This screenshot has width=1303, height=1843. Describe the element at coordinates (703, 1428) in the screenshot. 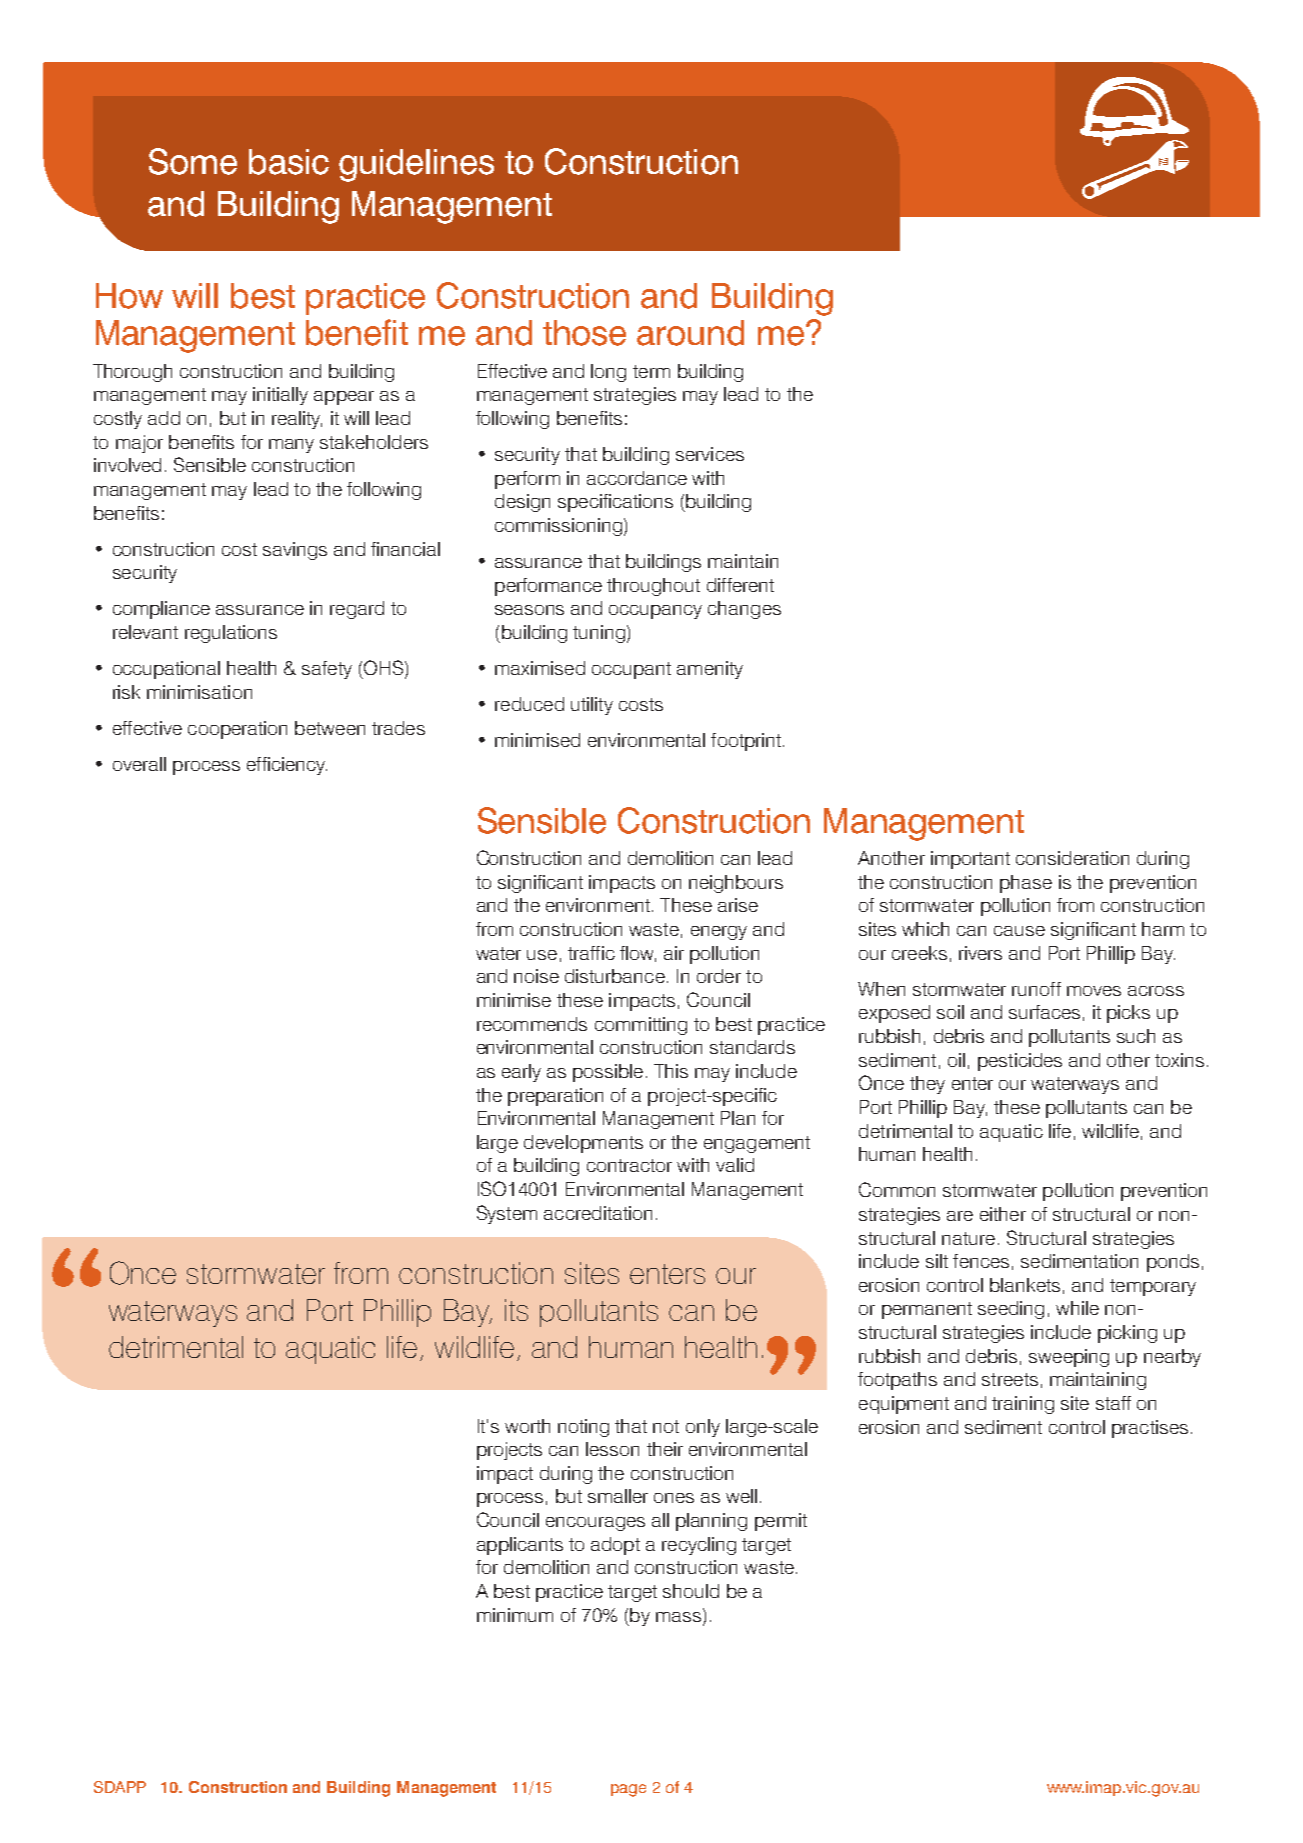

I see `only` at that location.
